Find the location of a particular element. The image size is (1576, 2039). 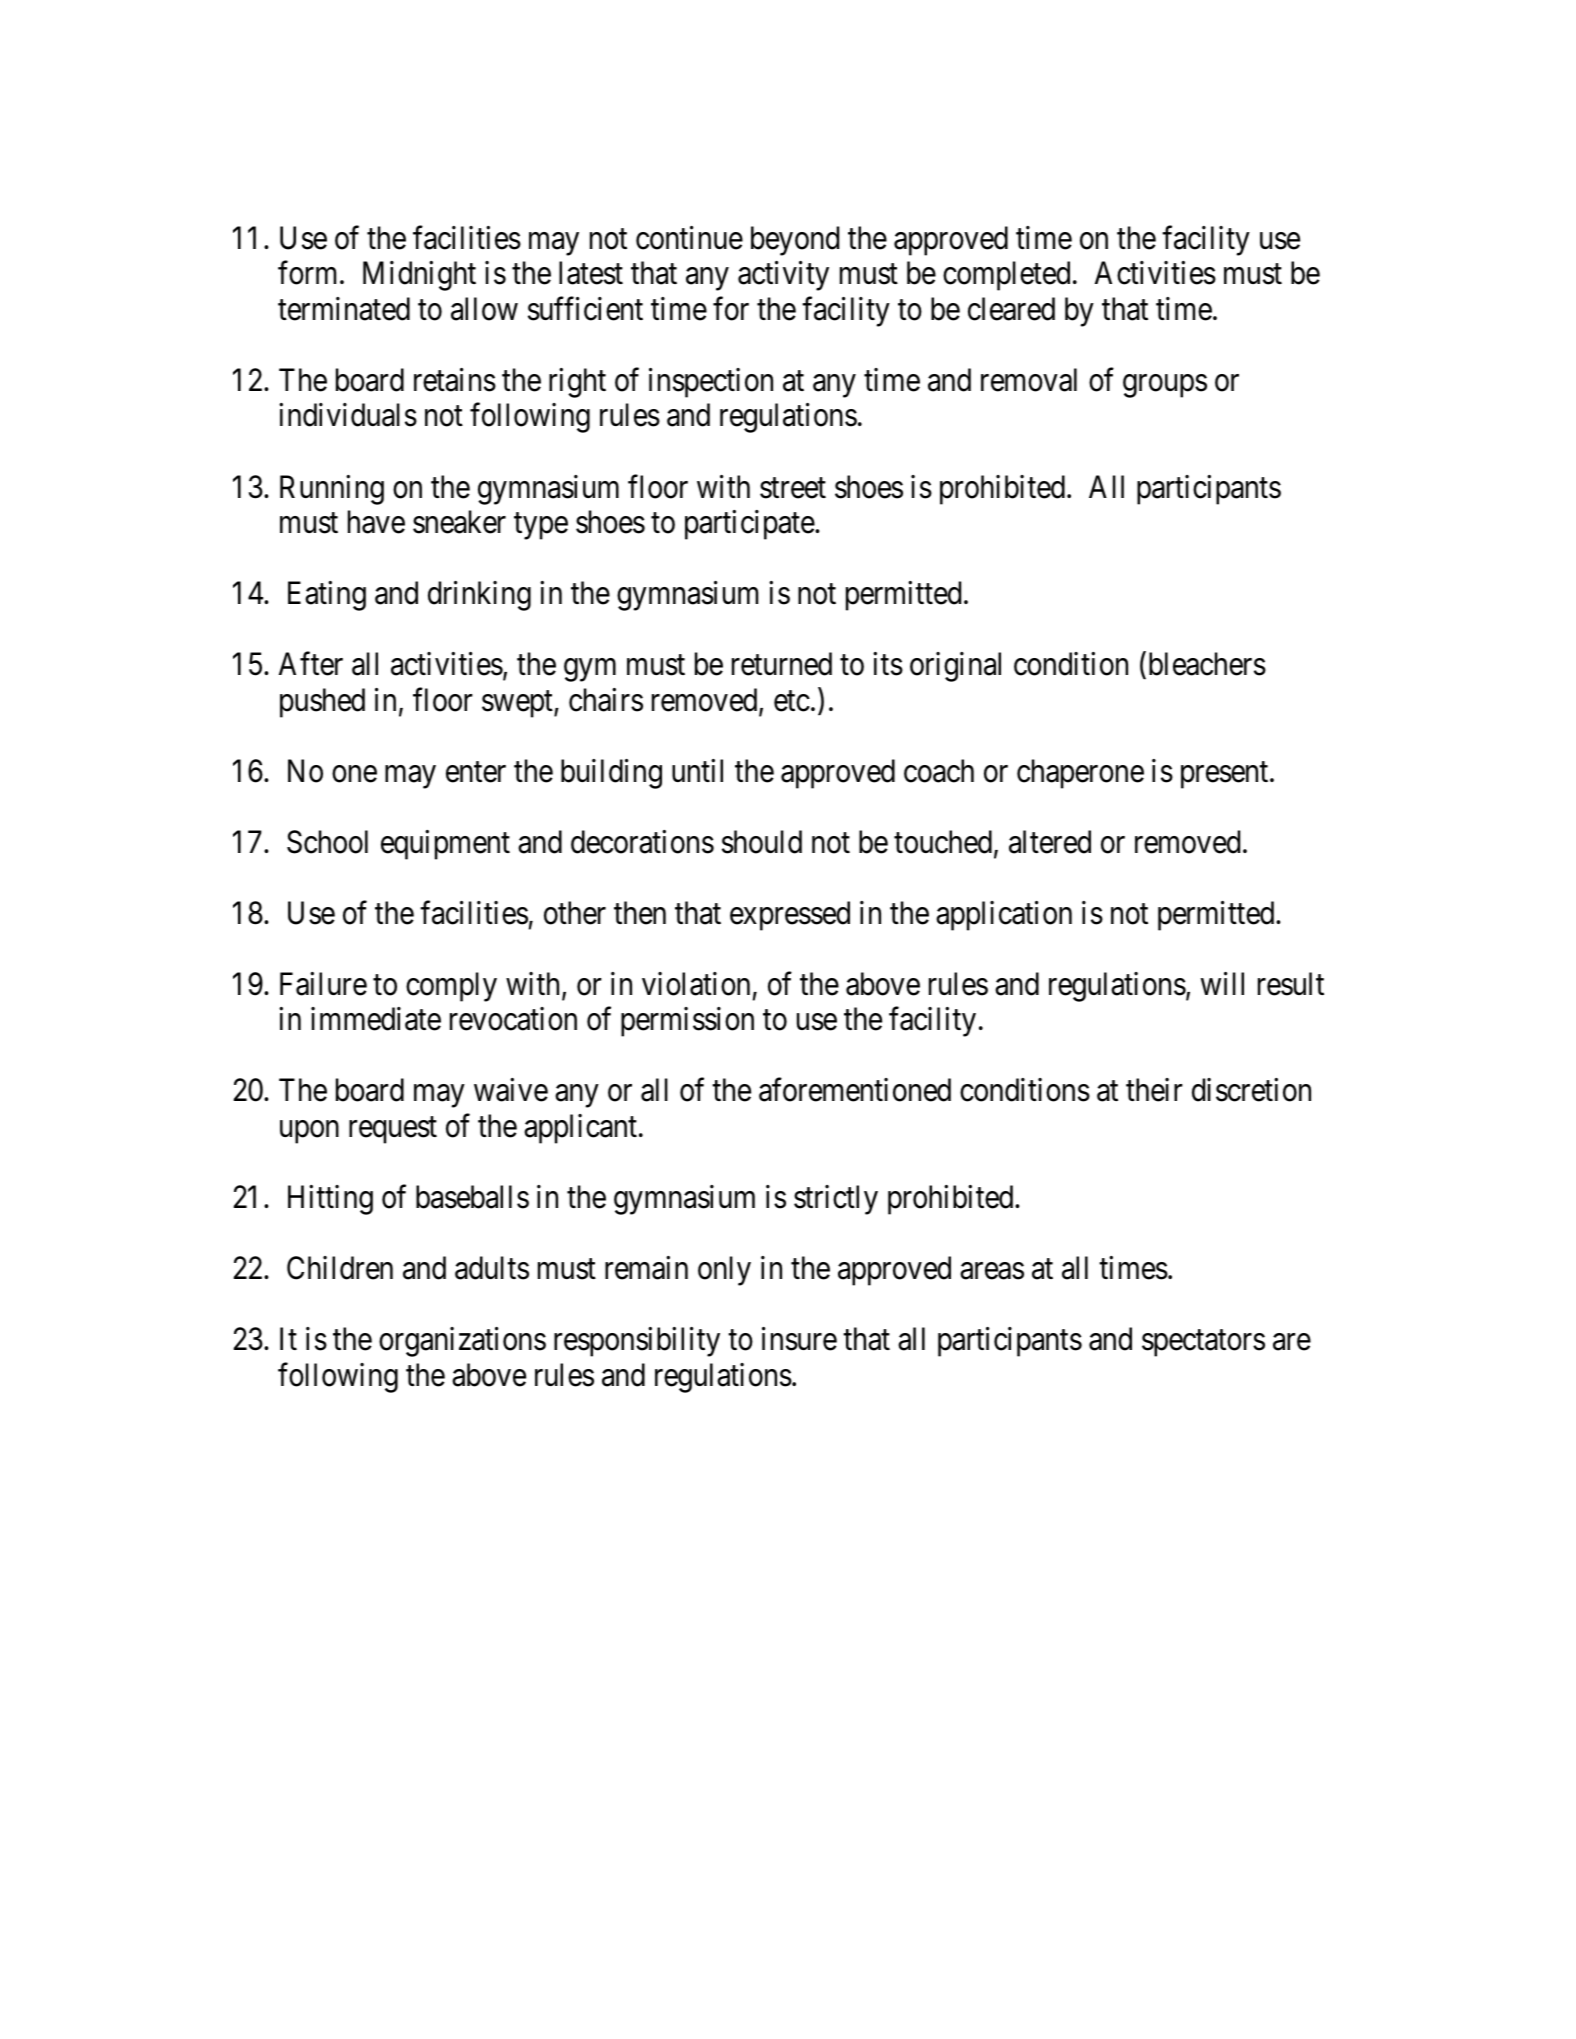

completed is located at coordinates (1006, 276).
